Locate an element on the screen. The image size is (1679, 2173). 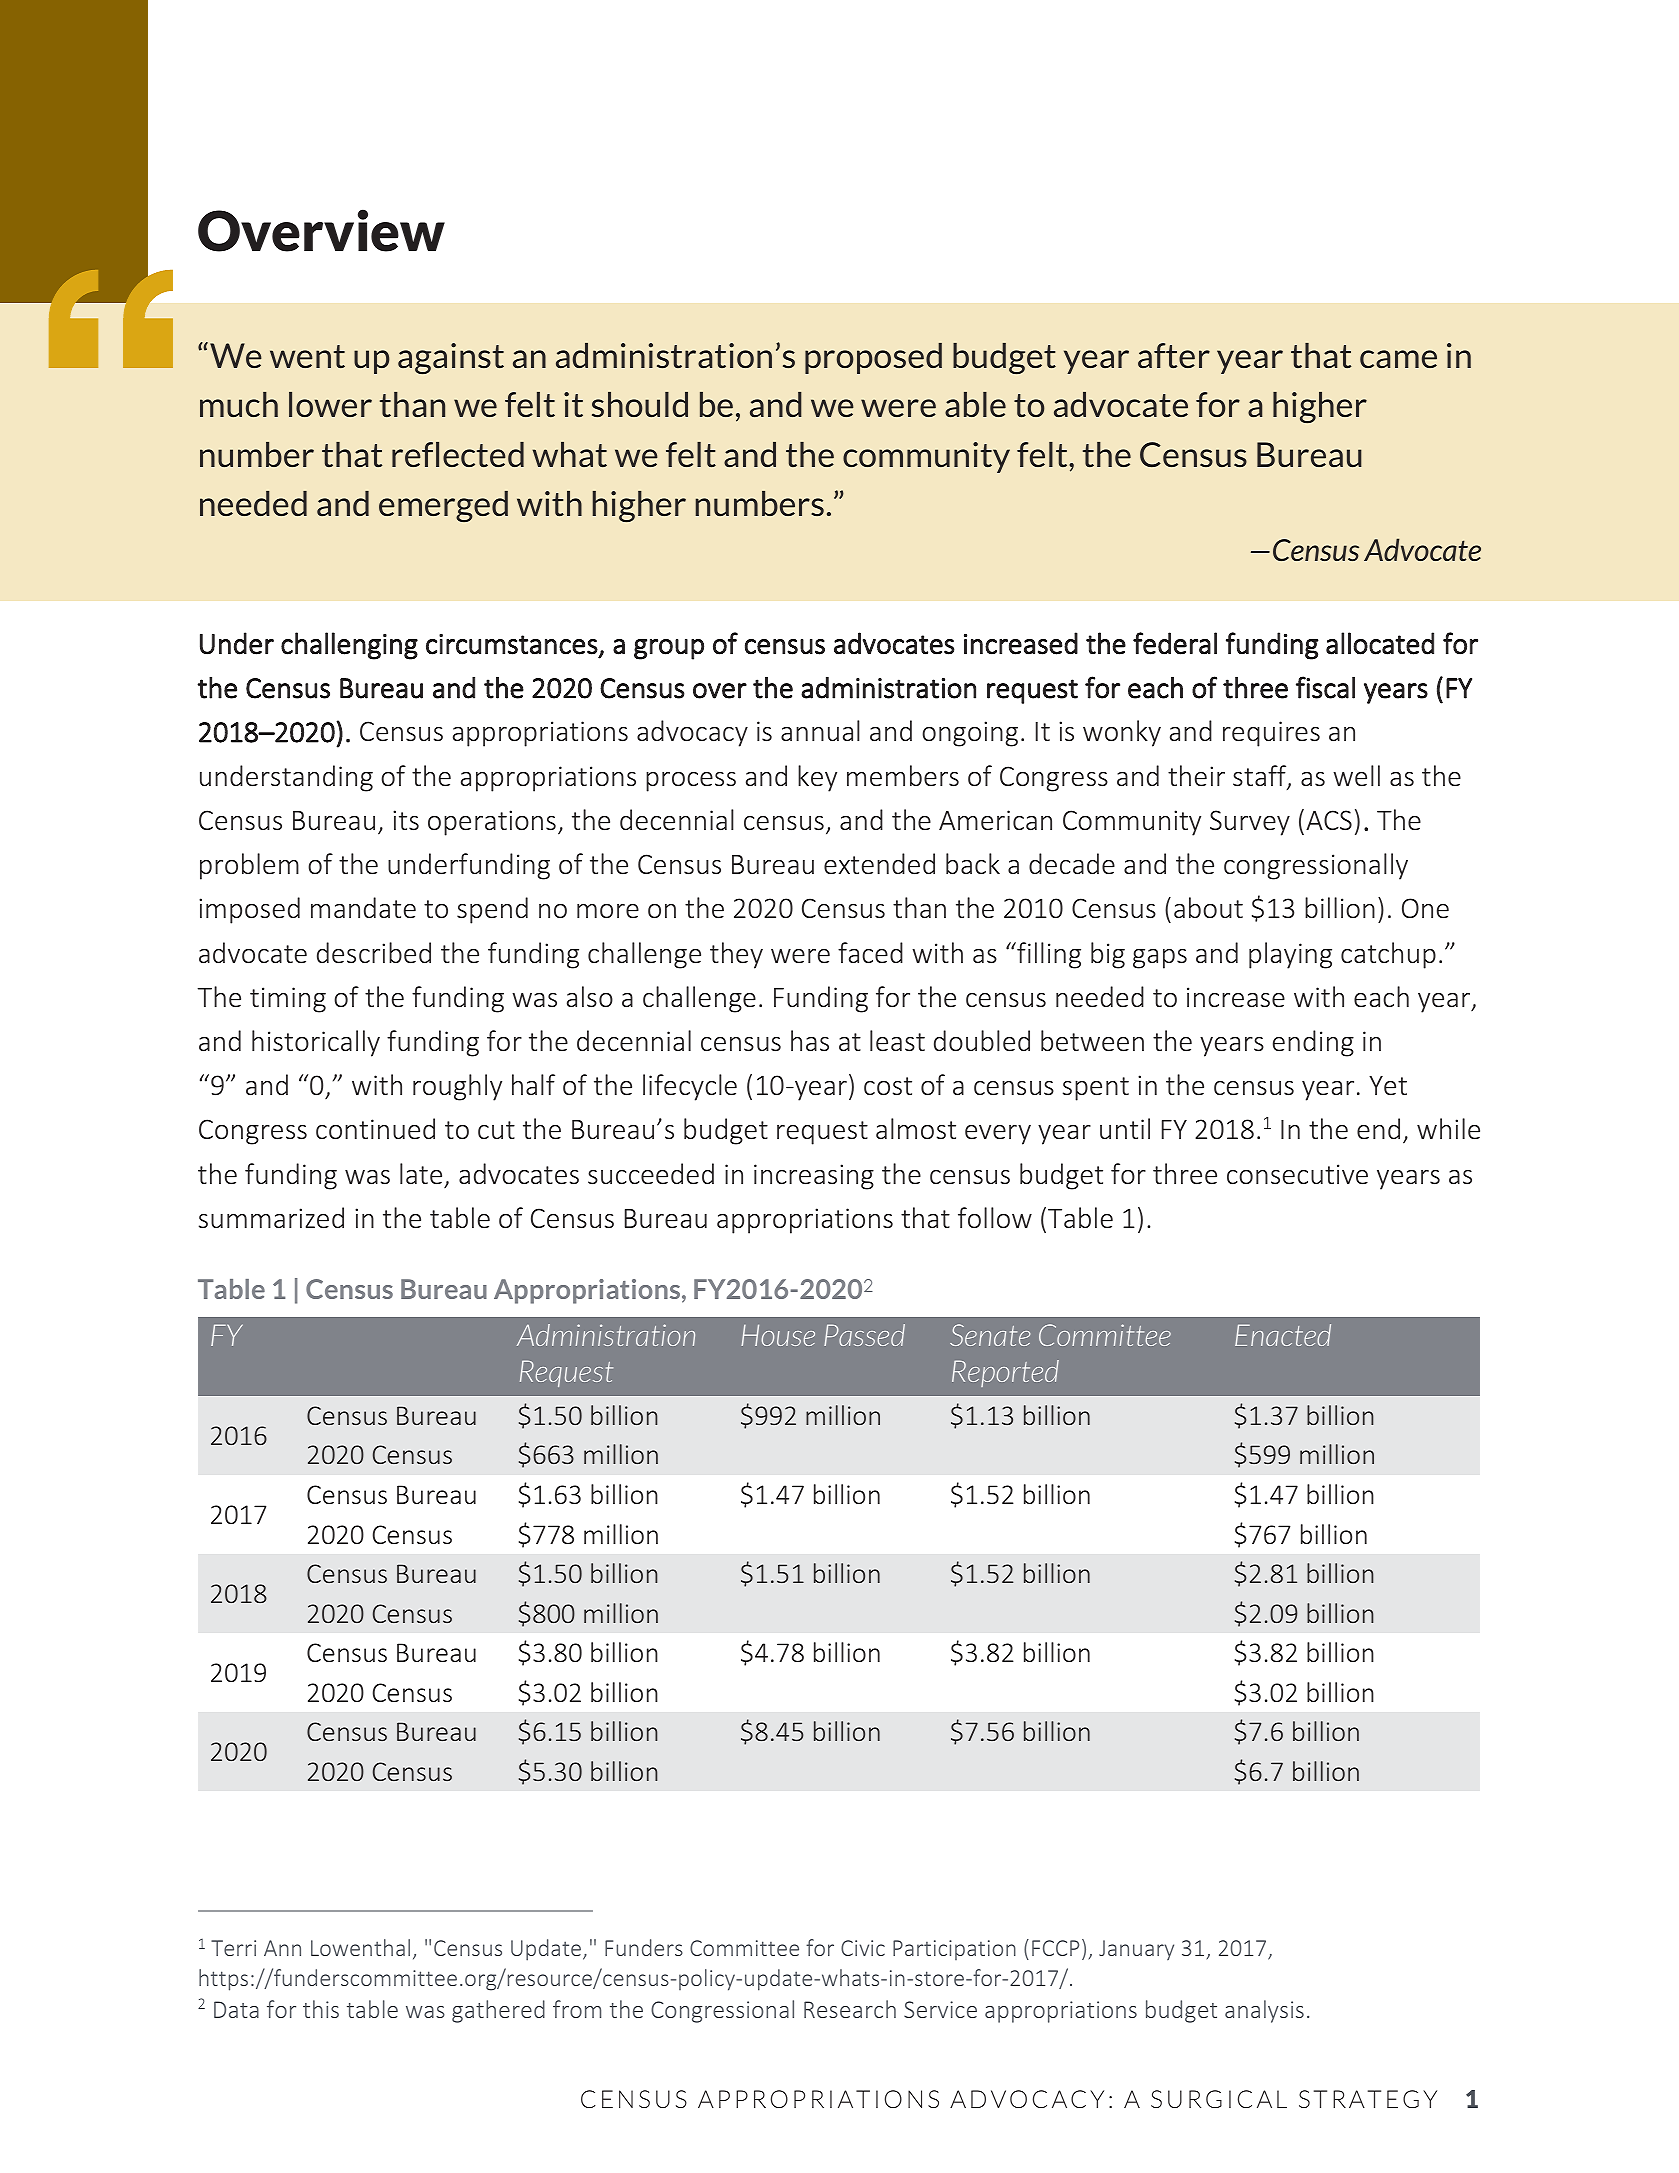
Enacted is located at coordinates (1283, 1335).
